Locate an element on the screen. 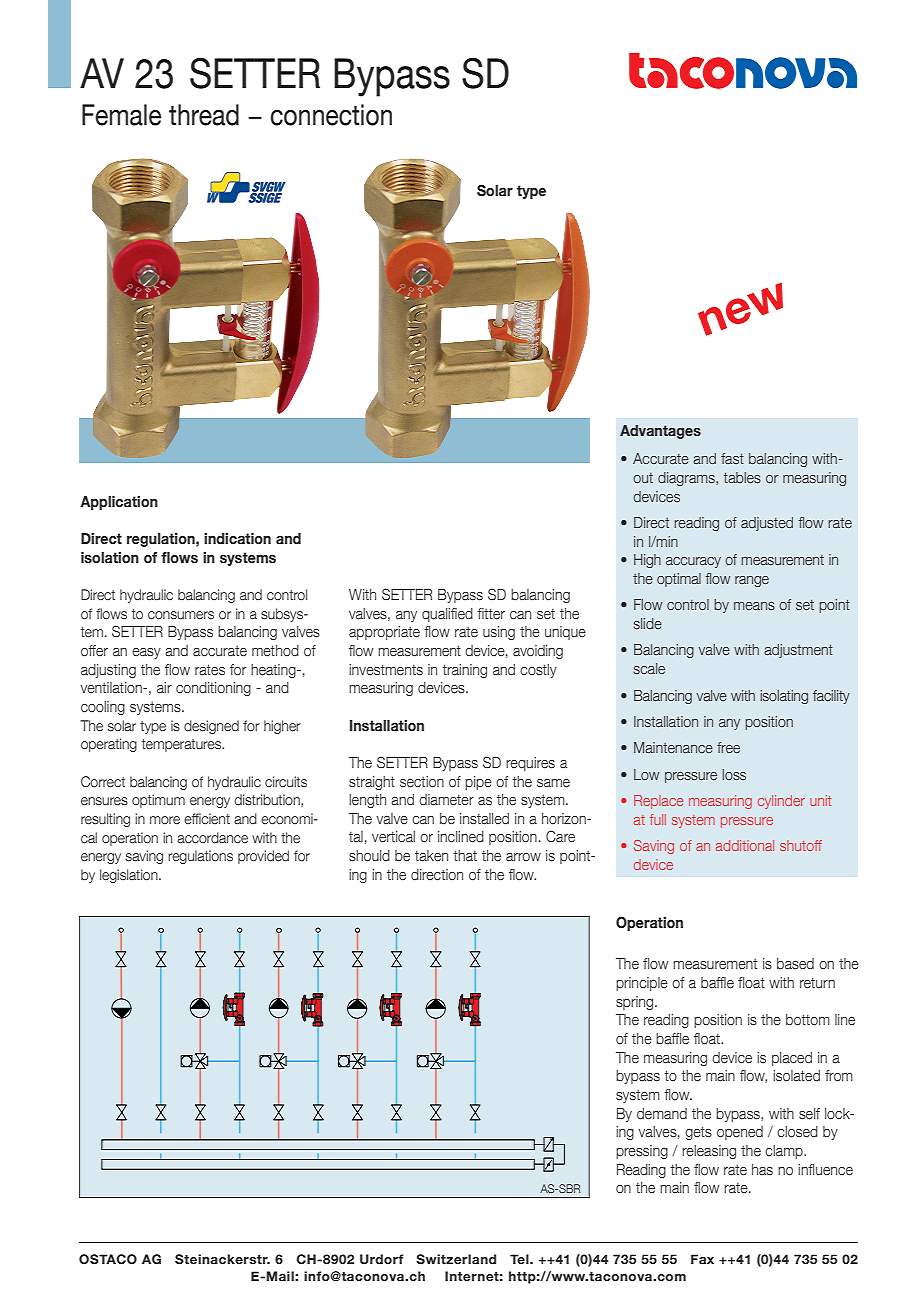 This screenshot has height=1308, width=924. training is located at coordinates (464, 671).
